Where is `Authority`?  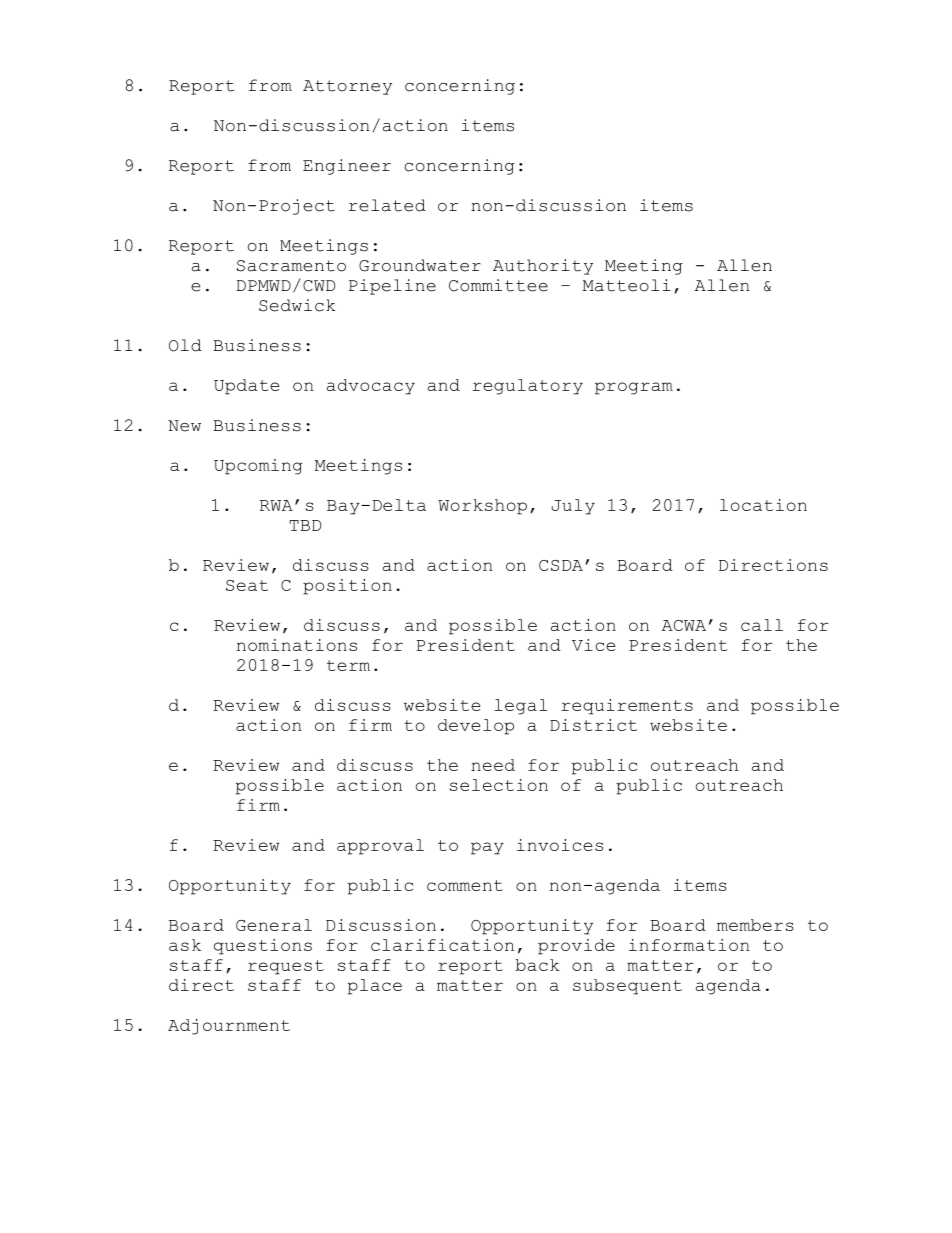
Authority is located at coordinates (543, 267).
